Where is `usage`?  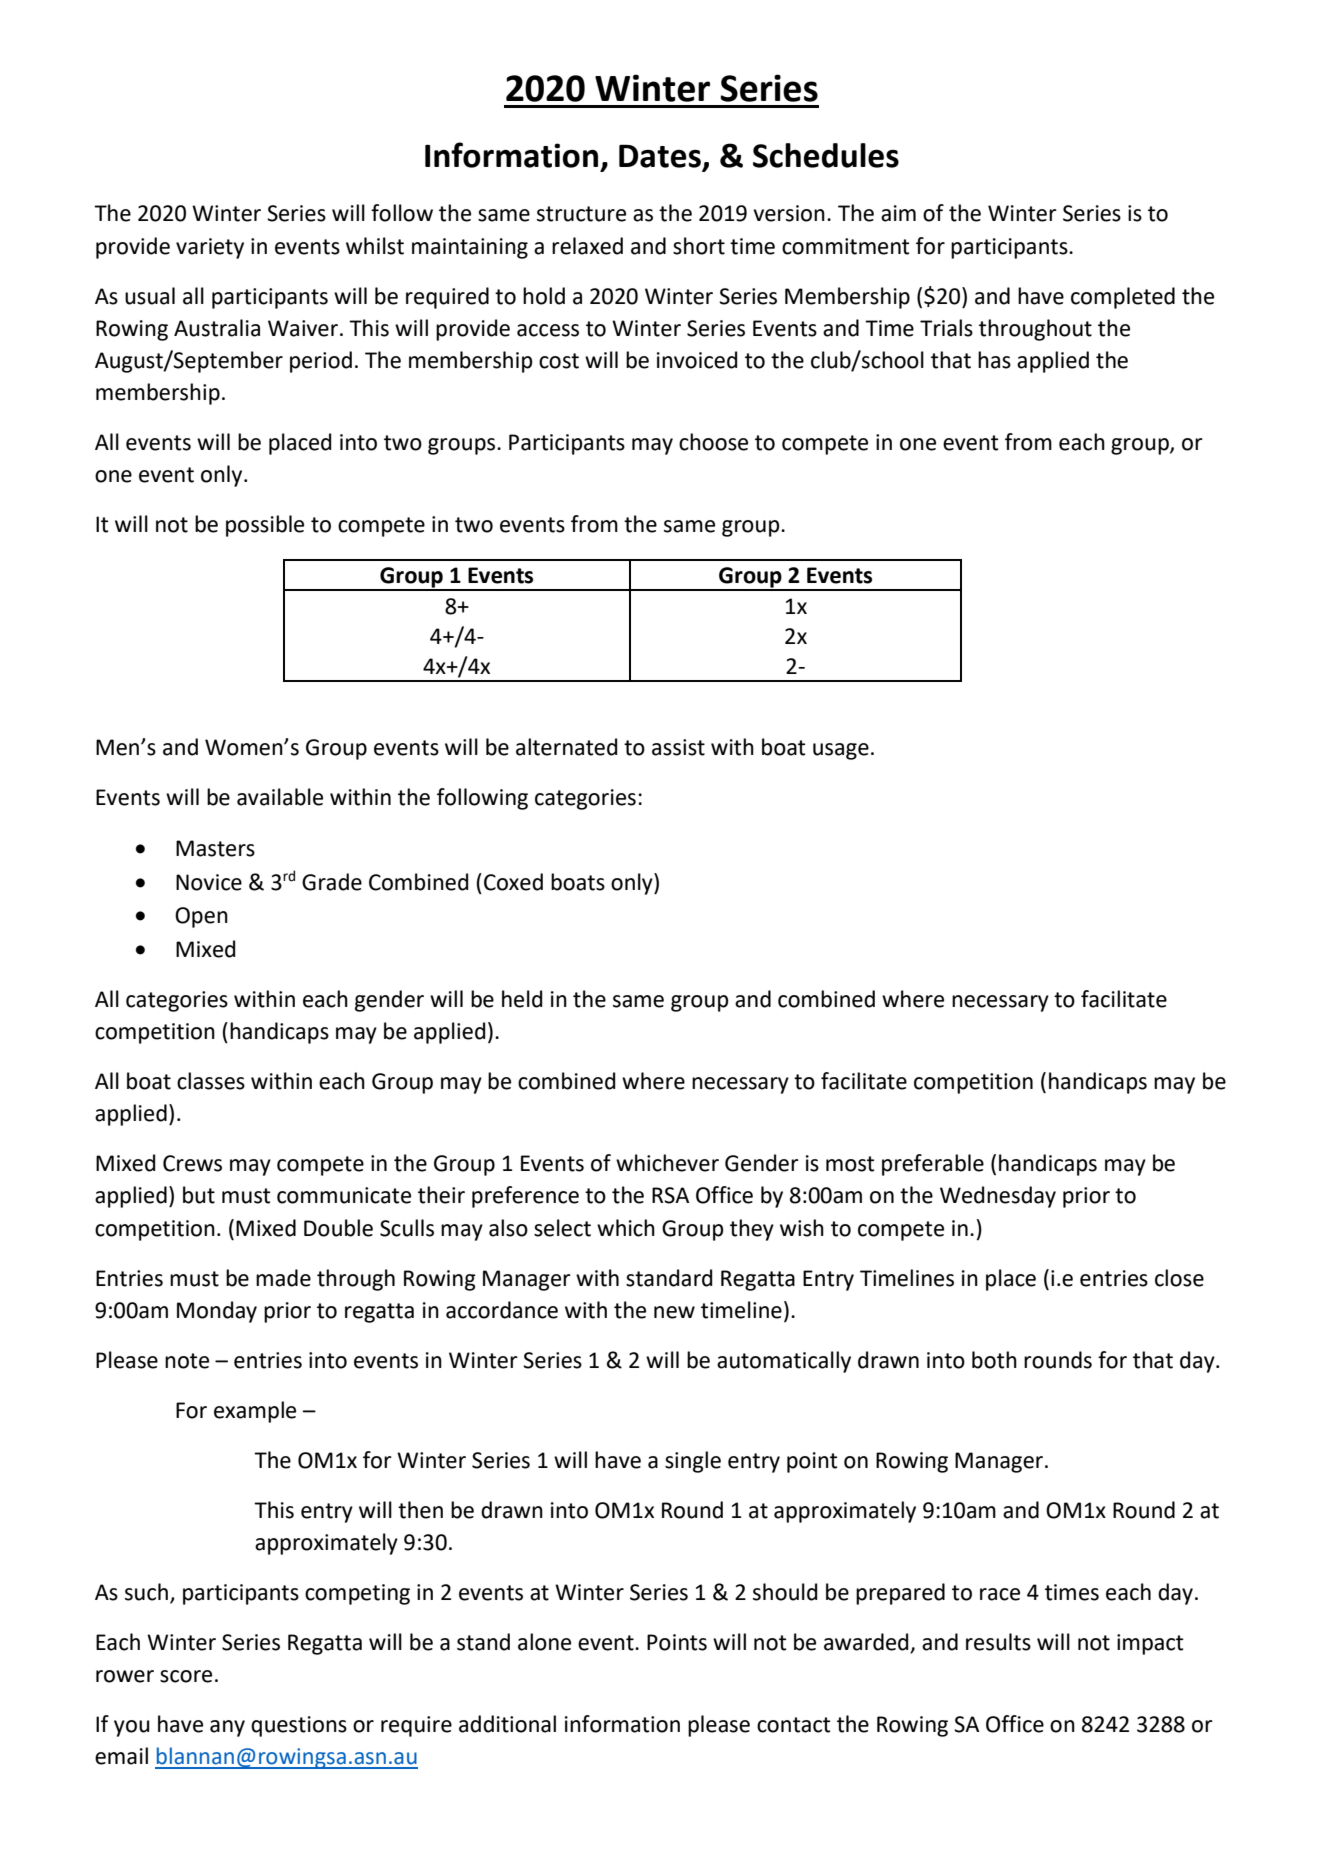 usage is located at coordinates (841, 751).
